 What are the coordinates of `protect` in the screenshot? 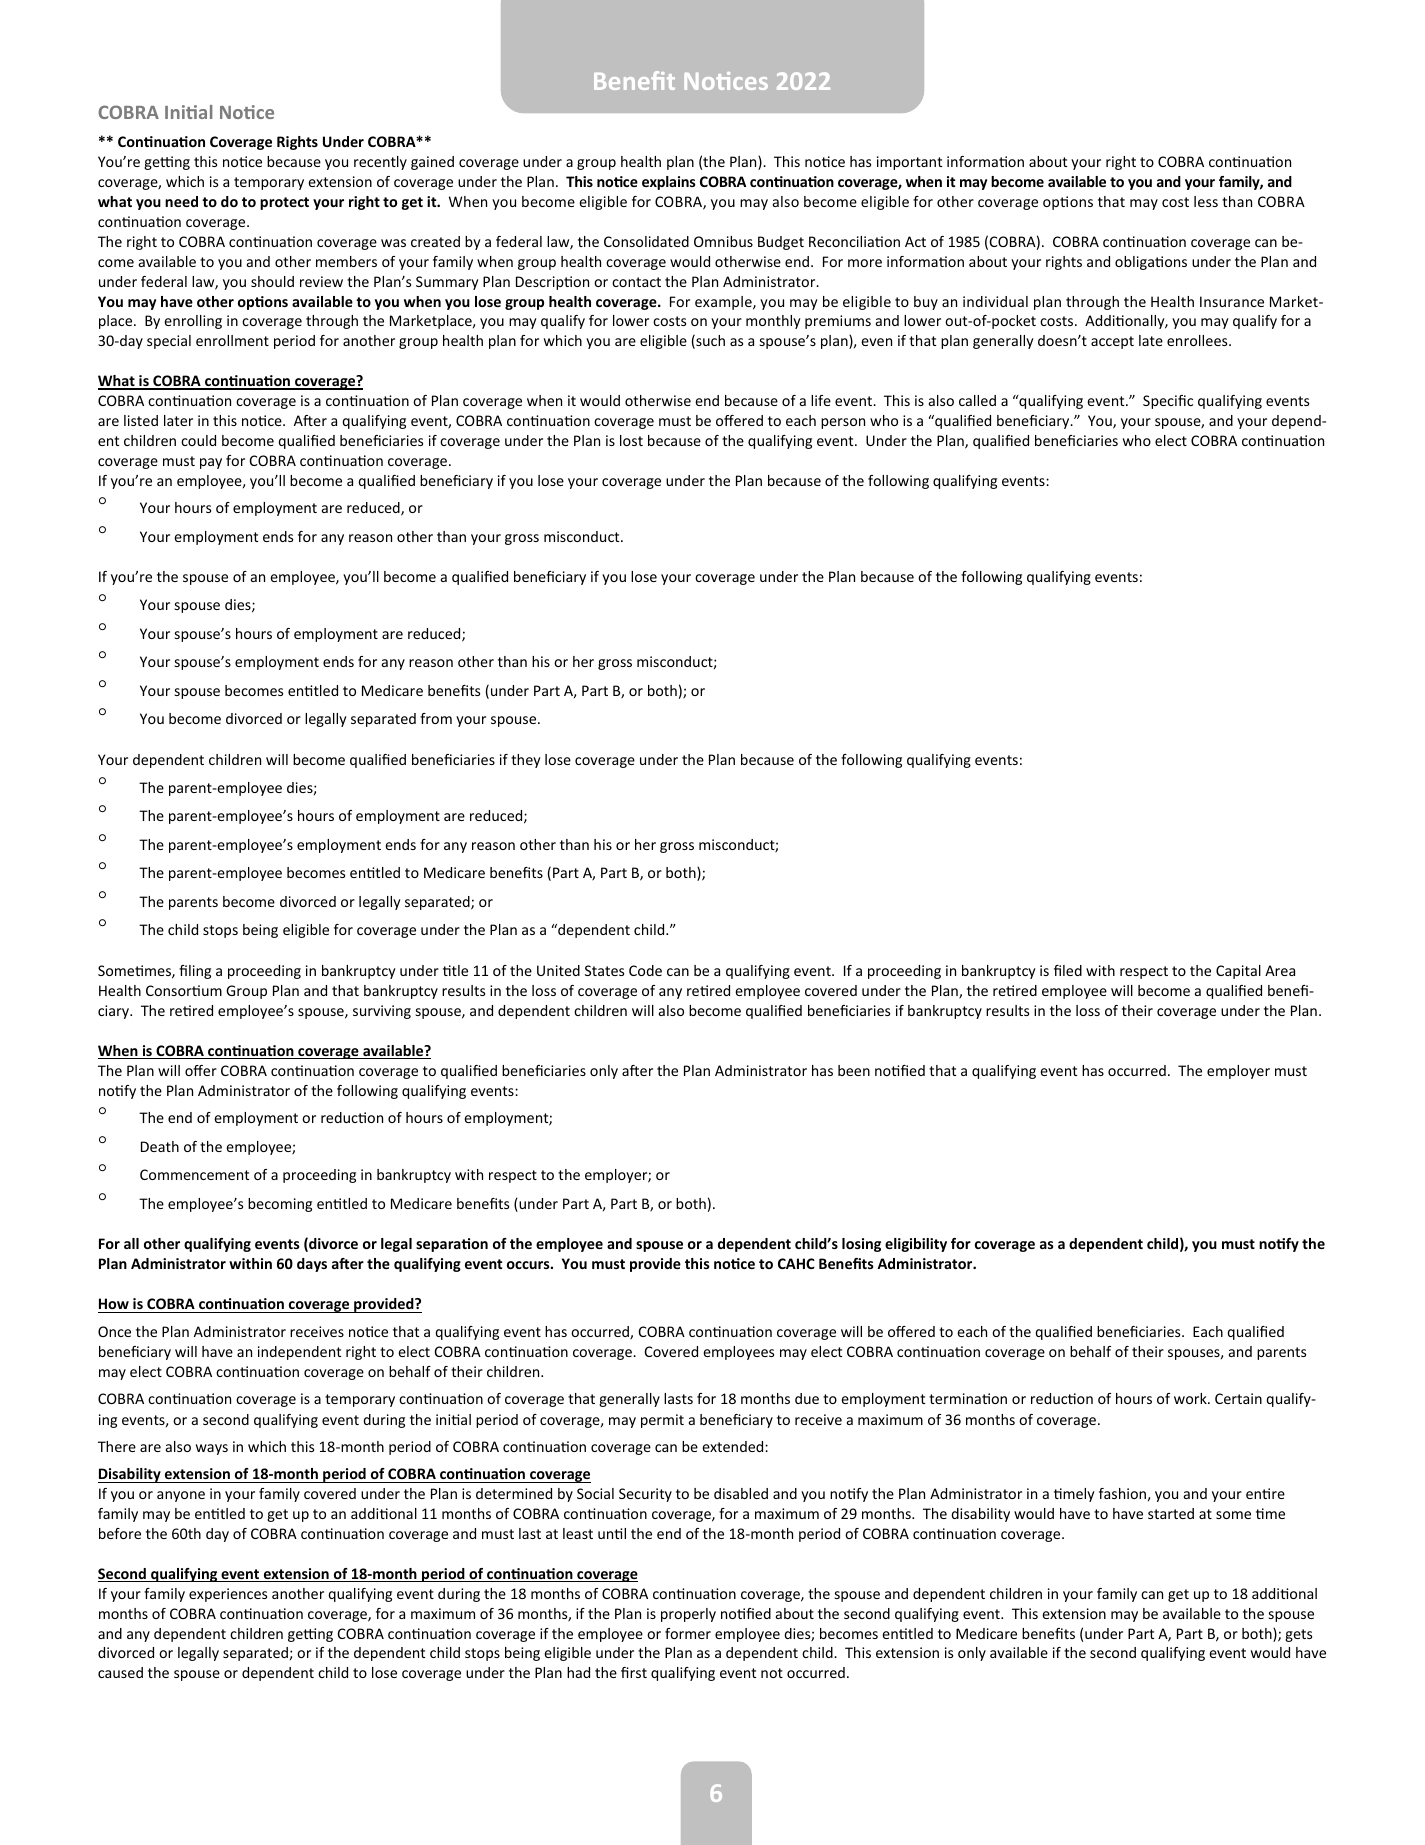 It's located at (284, 203).
